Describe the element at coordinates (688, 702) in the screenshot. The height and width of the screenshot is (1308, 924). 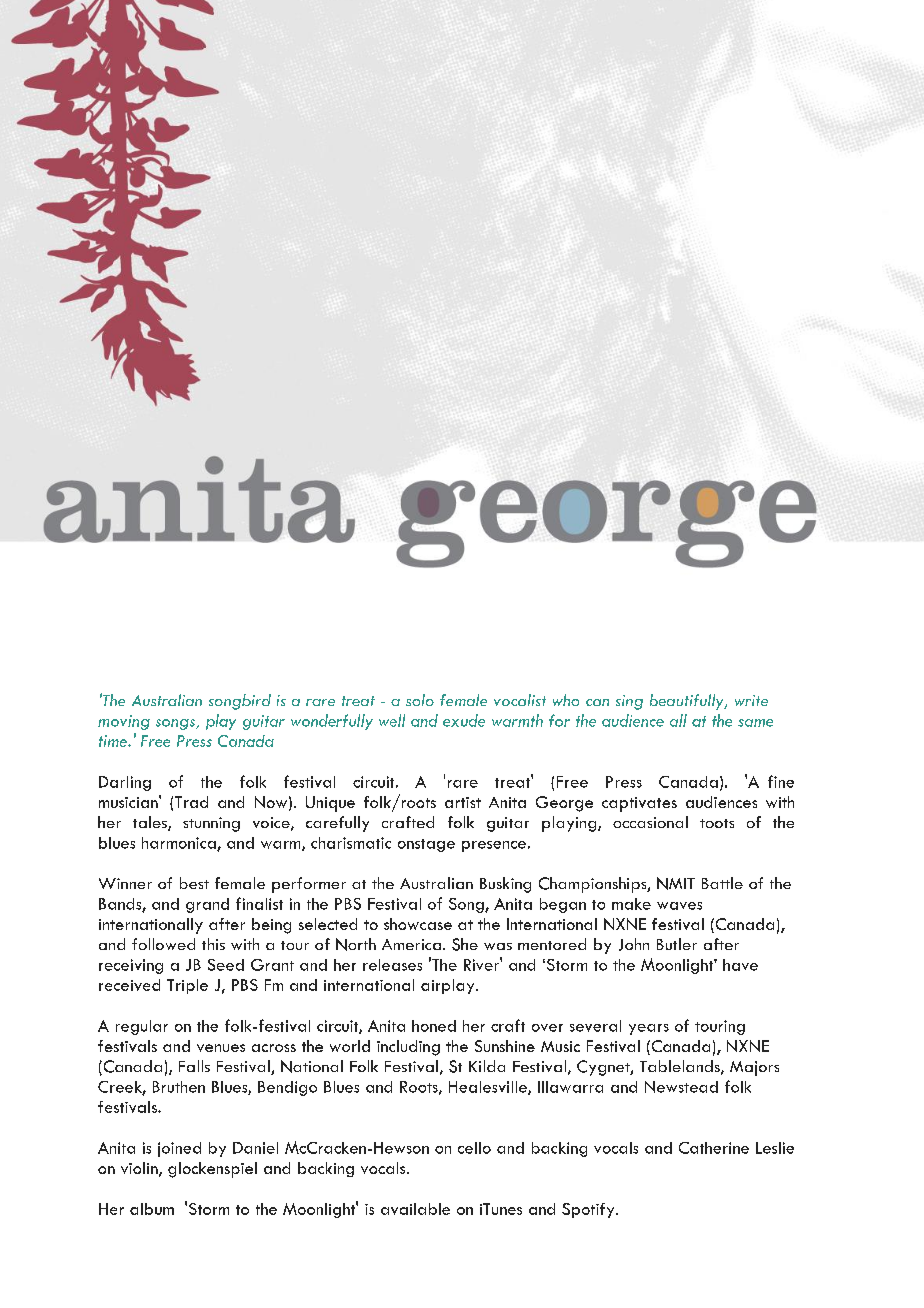
I see `beautifully` at that location.
